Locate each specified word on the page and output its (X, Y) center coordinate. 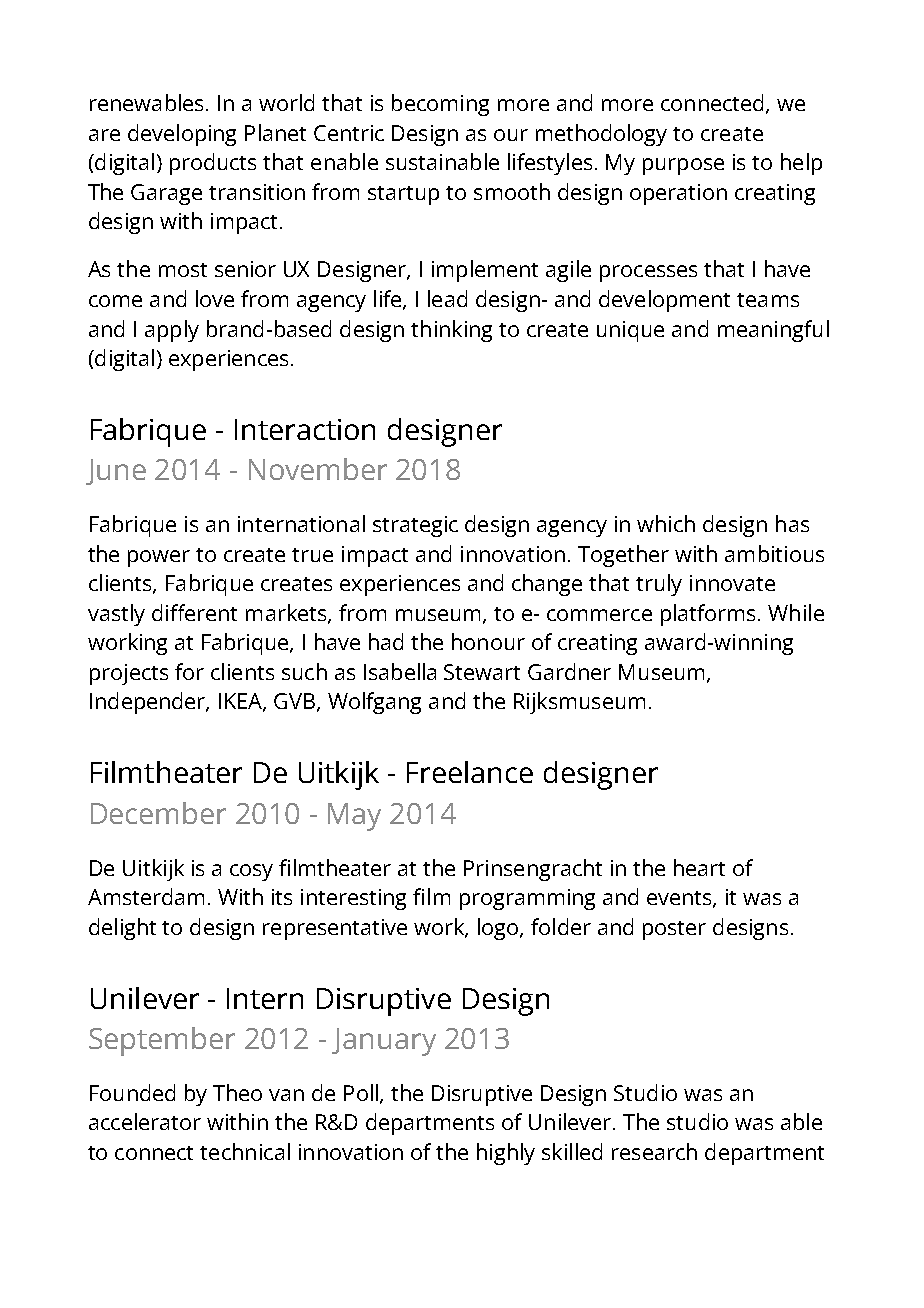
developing (182, 135)
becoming (440, 105)
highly (506, 1154)
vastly (116, 615)
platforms (708, 615)
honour (488, 641)
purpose (683, 166)
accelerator (145, 1121)
